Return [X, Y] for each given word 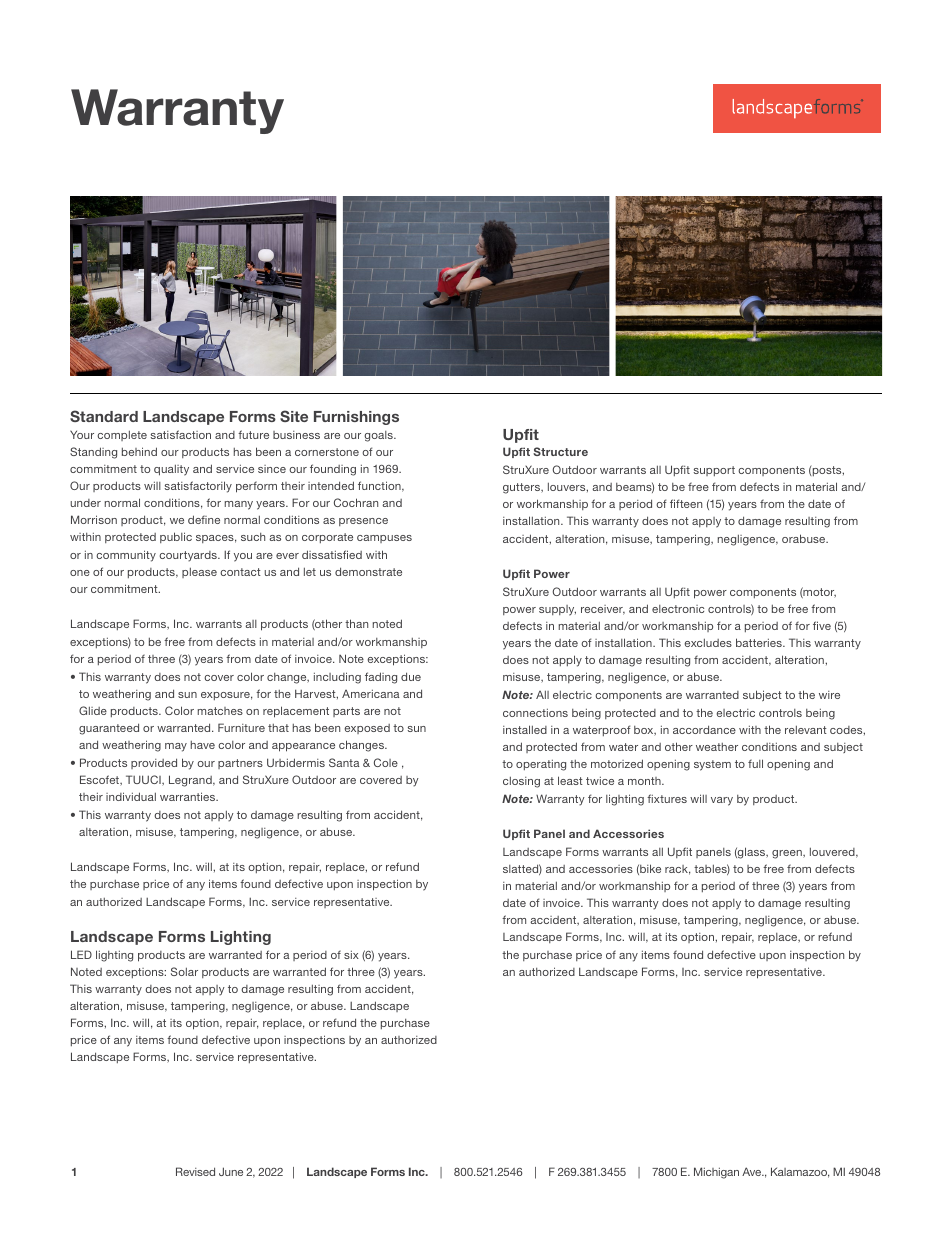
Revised [195, 1171]
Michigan [716, 1173]
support [714, 471]
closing [521, 782]
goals [379, 436]
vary [722, 801]
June [231, 1171]
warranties [189, 796]
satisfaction [180, 434]
